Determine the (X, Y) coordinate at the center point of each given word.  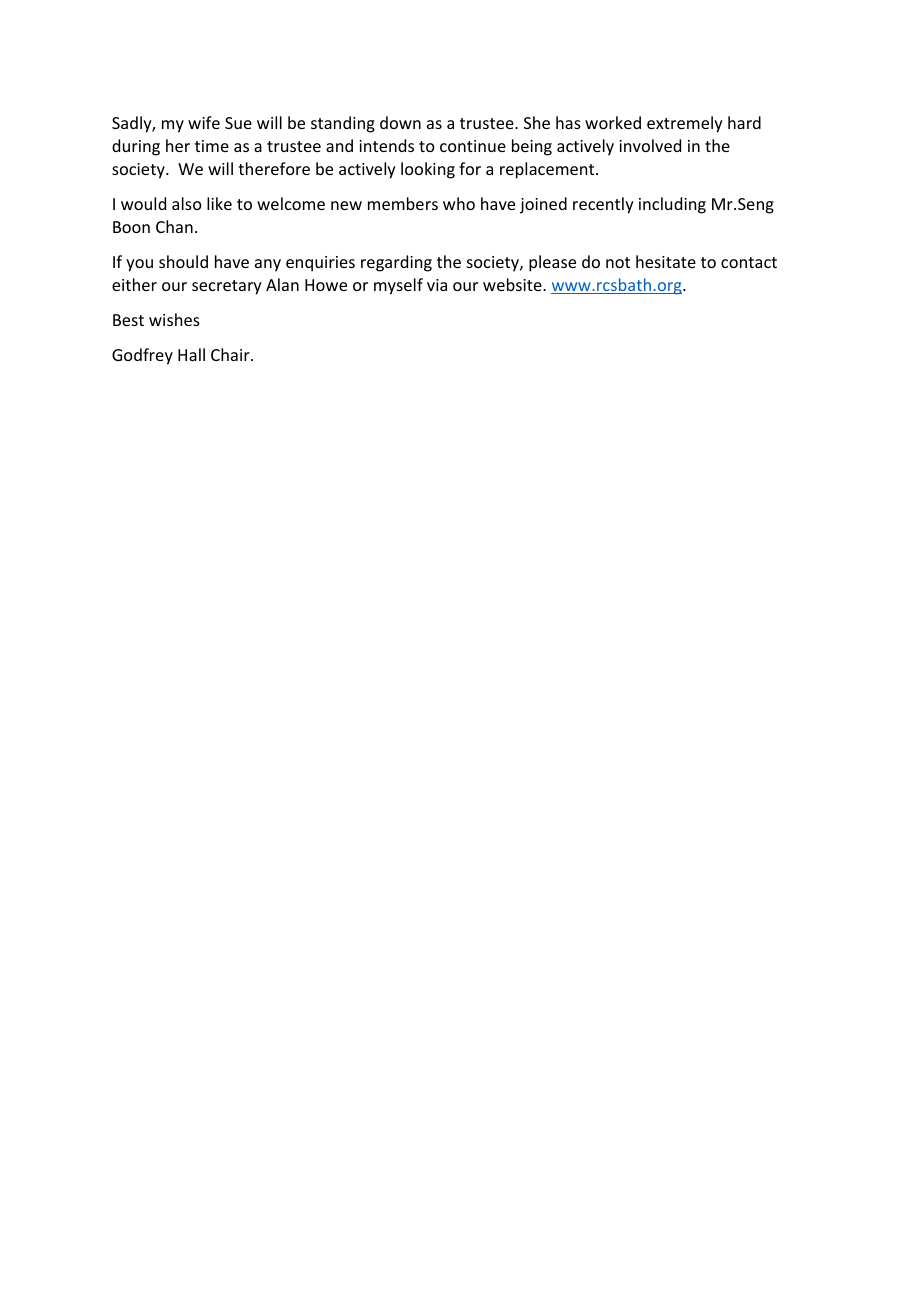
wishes (174, 319)
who (459, 203)
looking (428, 170)
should (183, 261)
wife (204, 122)
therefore (274, 168)
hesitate (666, 261)
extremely (685, 124)
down (400, 122)
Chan (174, 226)
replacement (548, 170)
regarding (396, 263)
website (513, 284)
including (672, 205)
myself (398, 286)
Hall (191, 354)
